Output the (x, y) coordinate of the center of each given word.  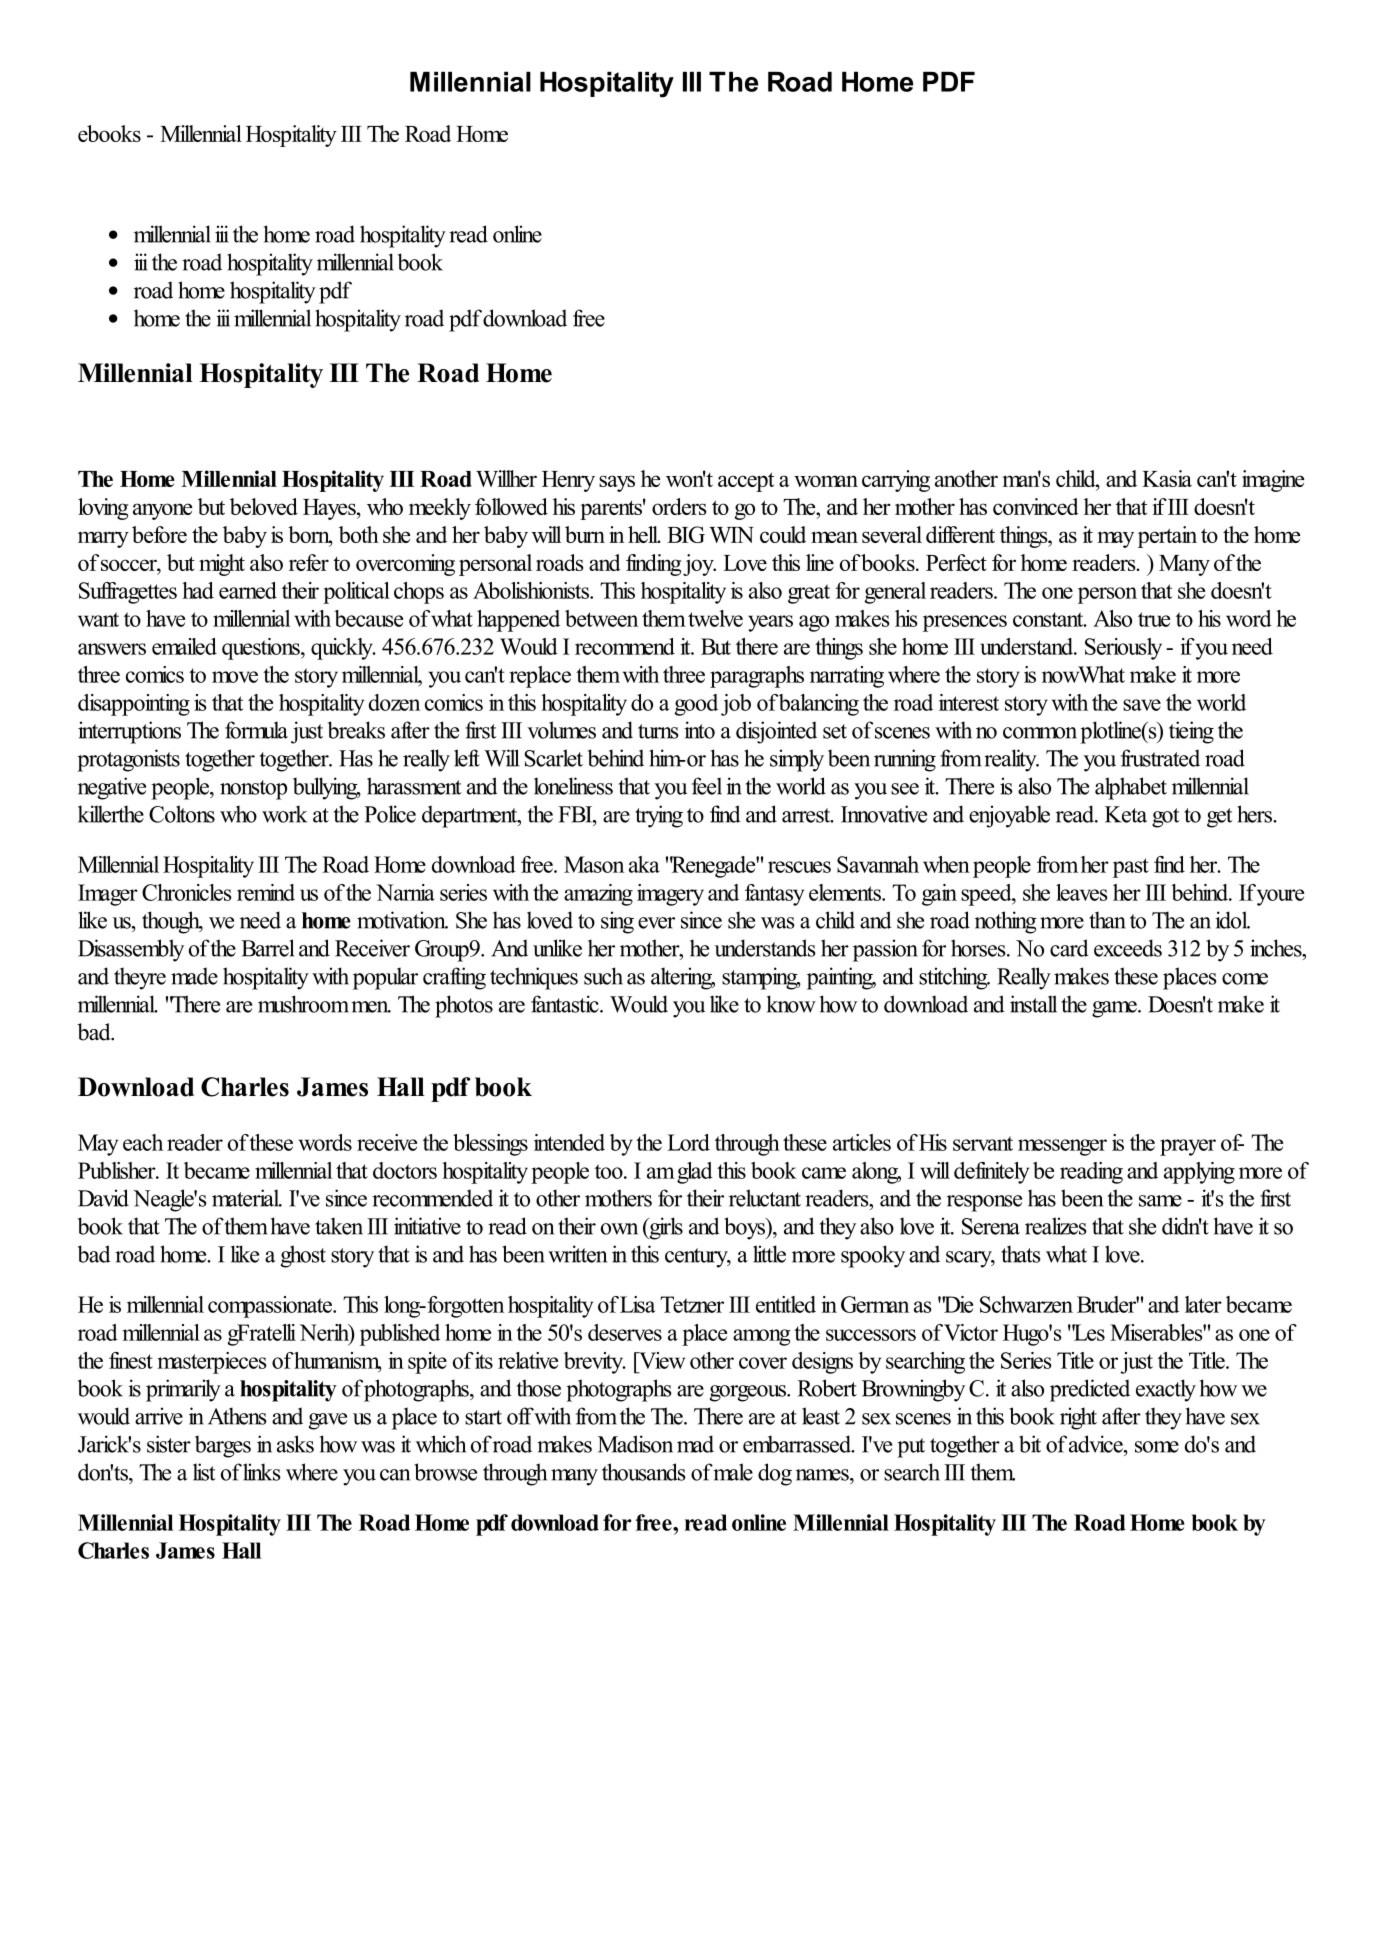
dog (775, 1474)
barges (223, 1446)
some (1157, 1447)
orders (679, 506)
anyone (162, 511)
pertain (1167, 537)
